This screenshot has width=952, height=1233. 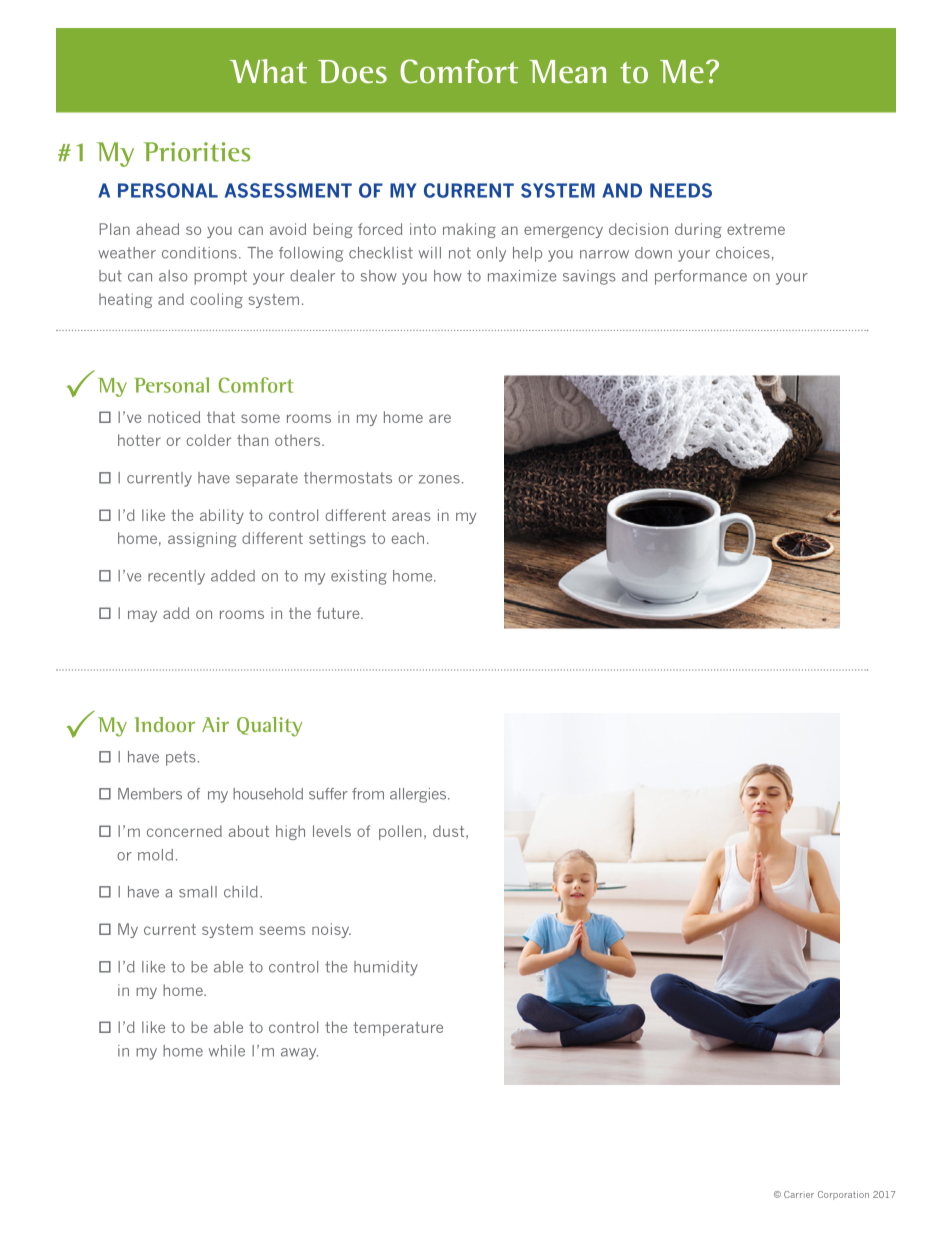 I want to click on maximize, so click(x=522, y=276).
